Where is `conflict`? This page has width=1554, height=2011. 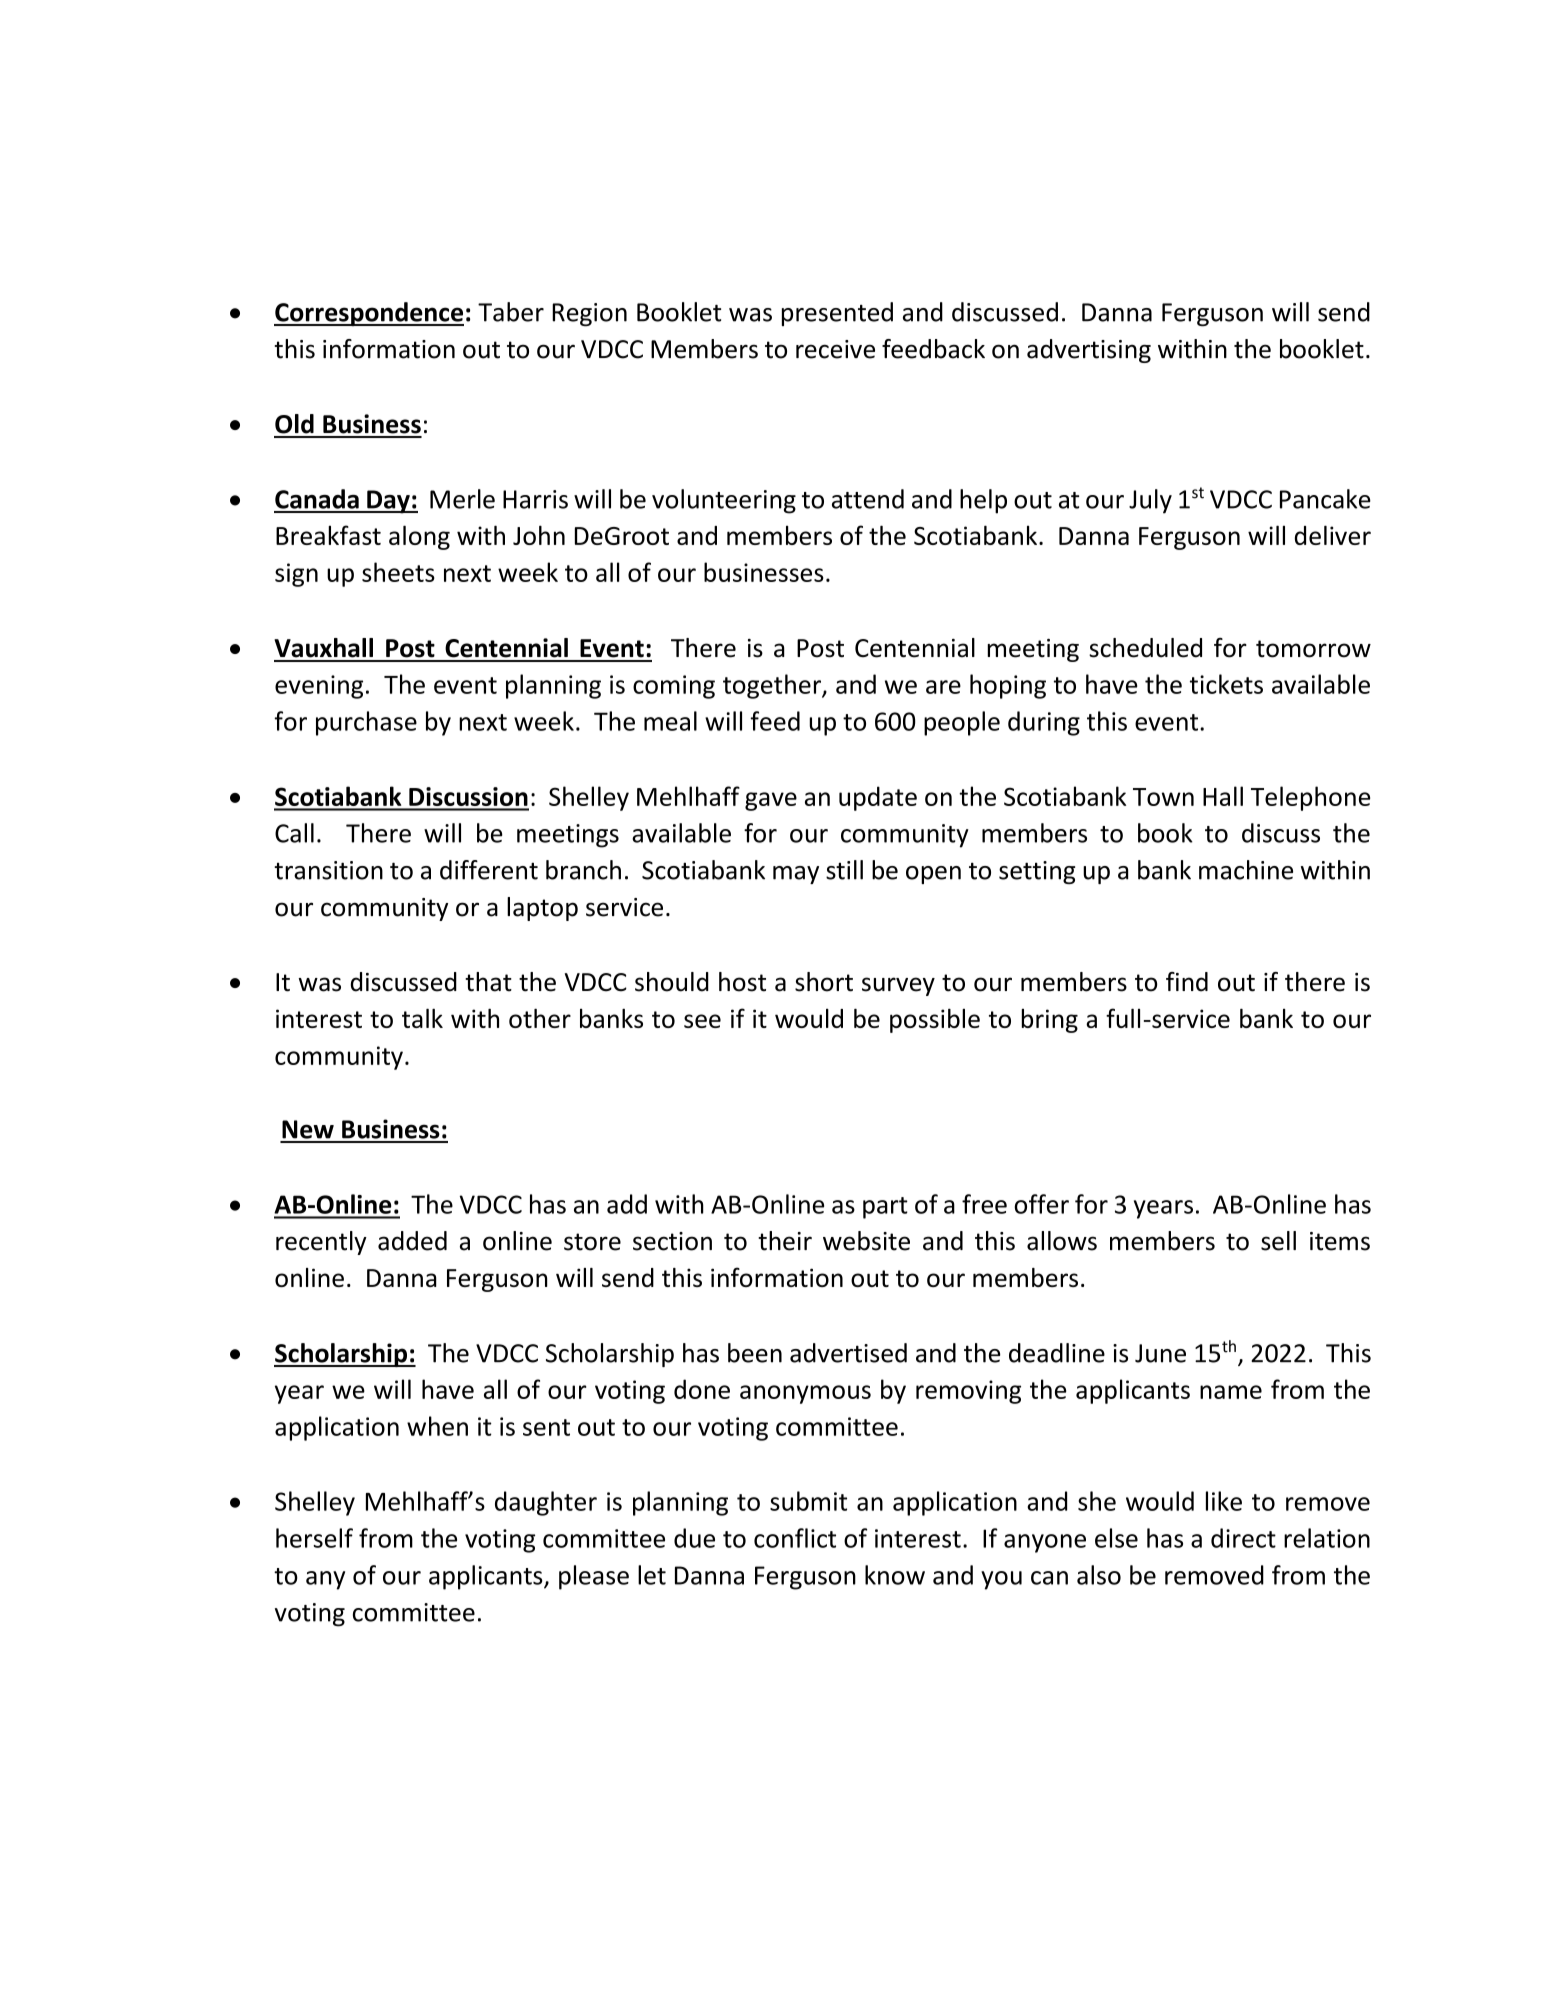
conflict is located at coordinates (795, 1538).
